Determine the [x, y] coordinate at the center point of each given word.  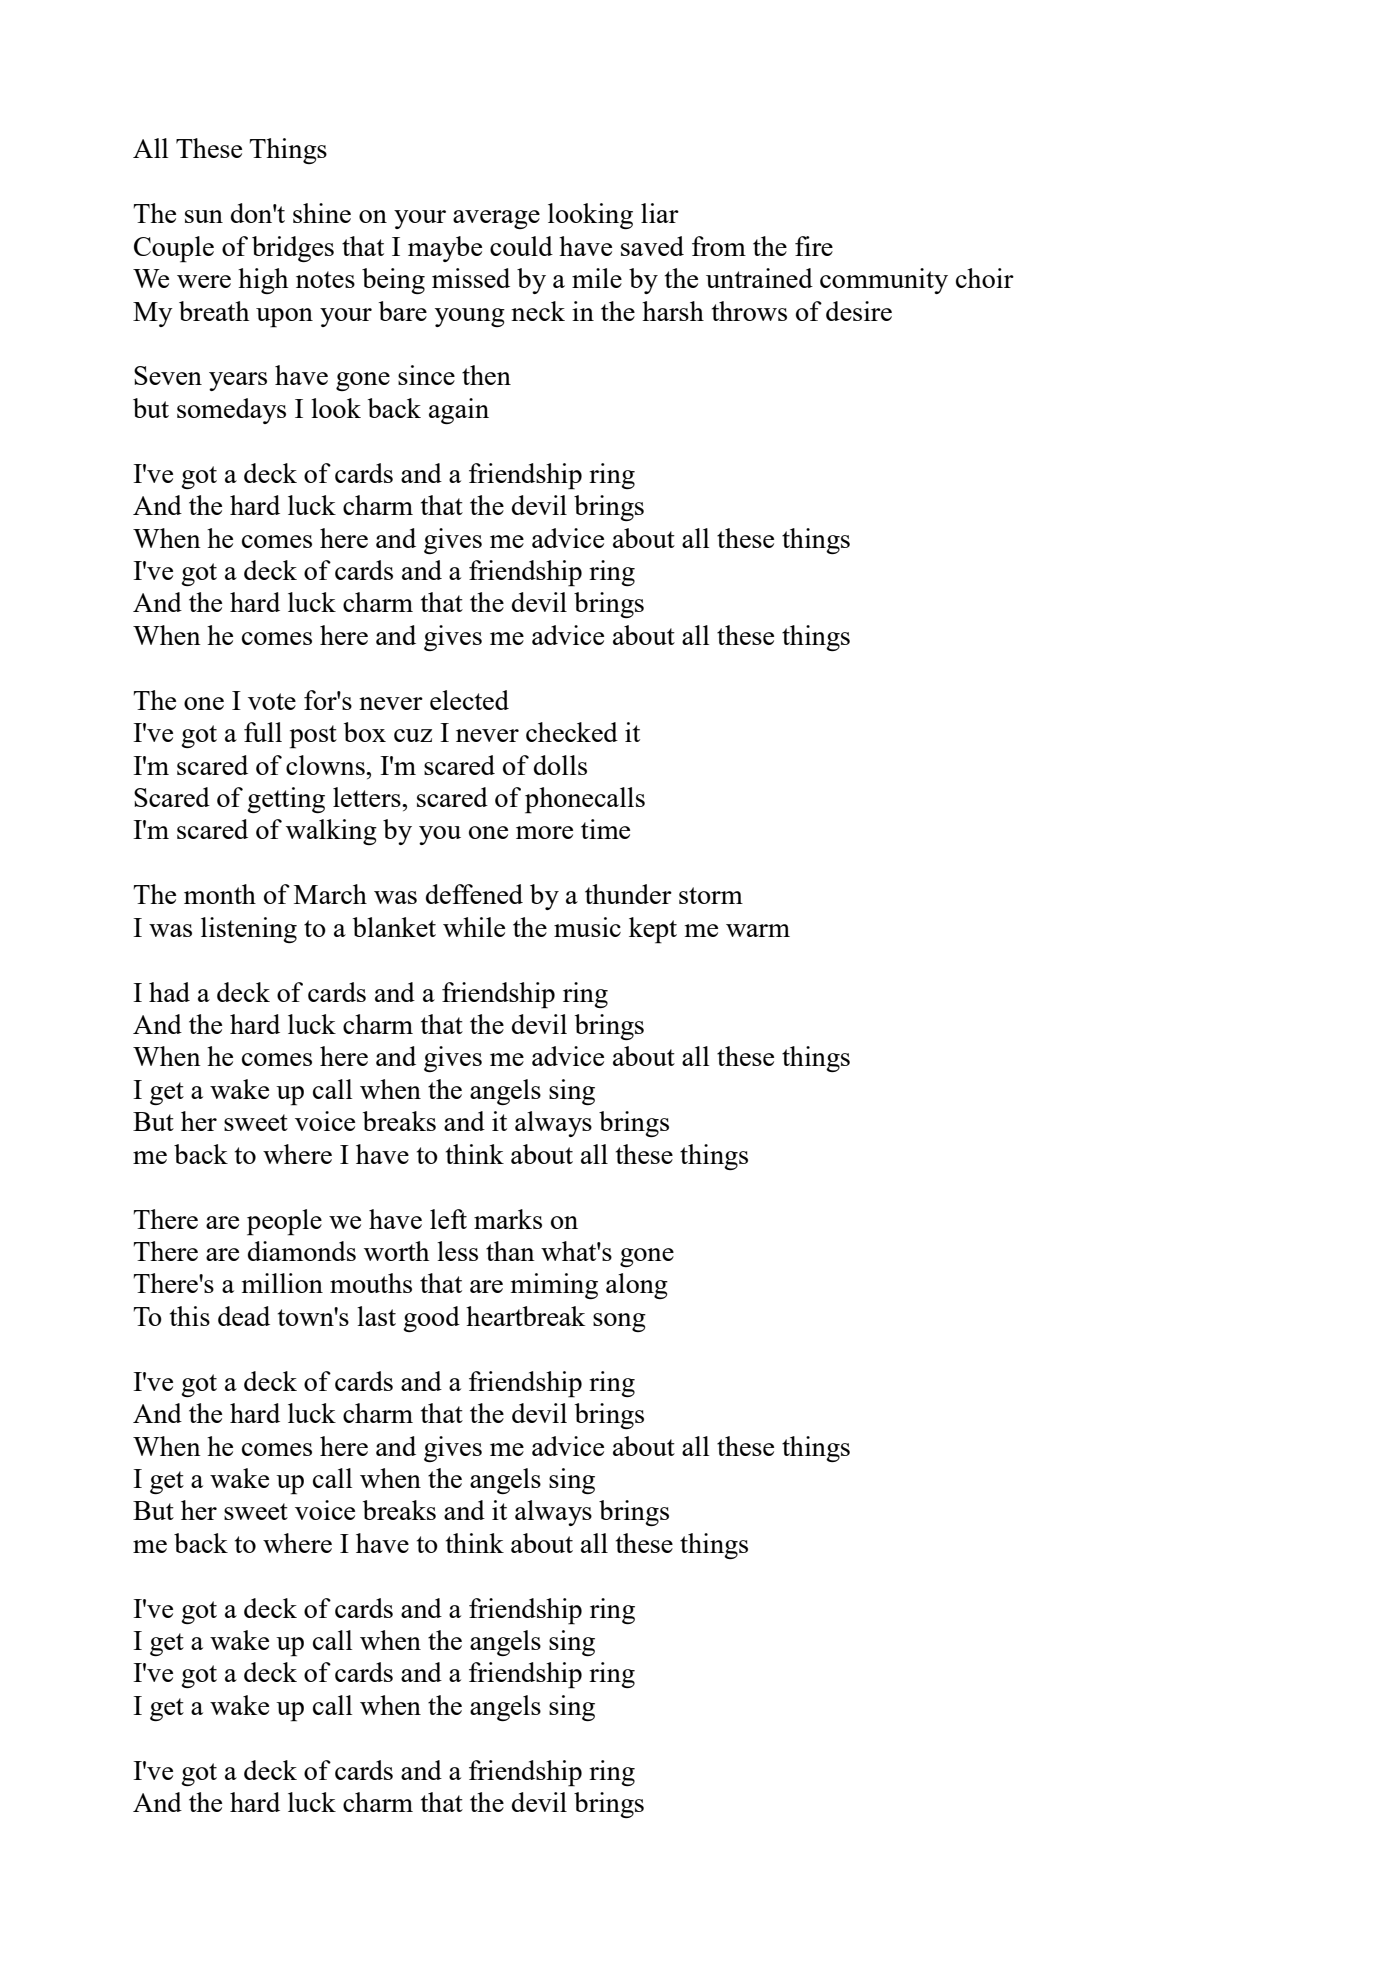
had [169, 992]
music [587, 927]
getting [286, 800]
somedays [231, 411]
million [282, 1283]
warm [758, 930]
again [459, 411]
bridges [293, 249]
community [884, 281]
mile [597, 278]
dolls [560, 765]
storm [711, 895]
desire [859, 311]
